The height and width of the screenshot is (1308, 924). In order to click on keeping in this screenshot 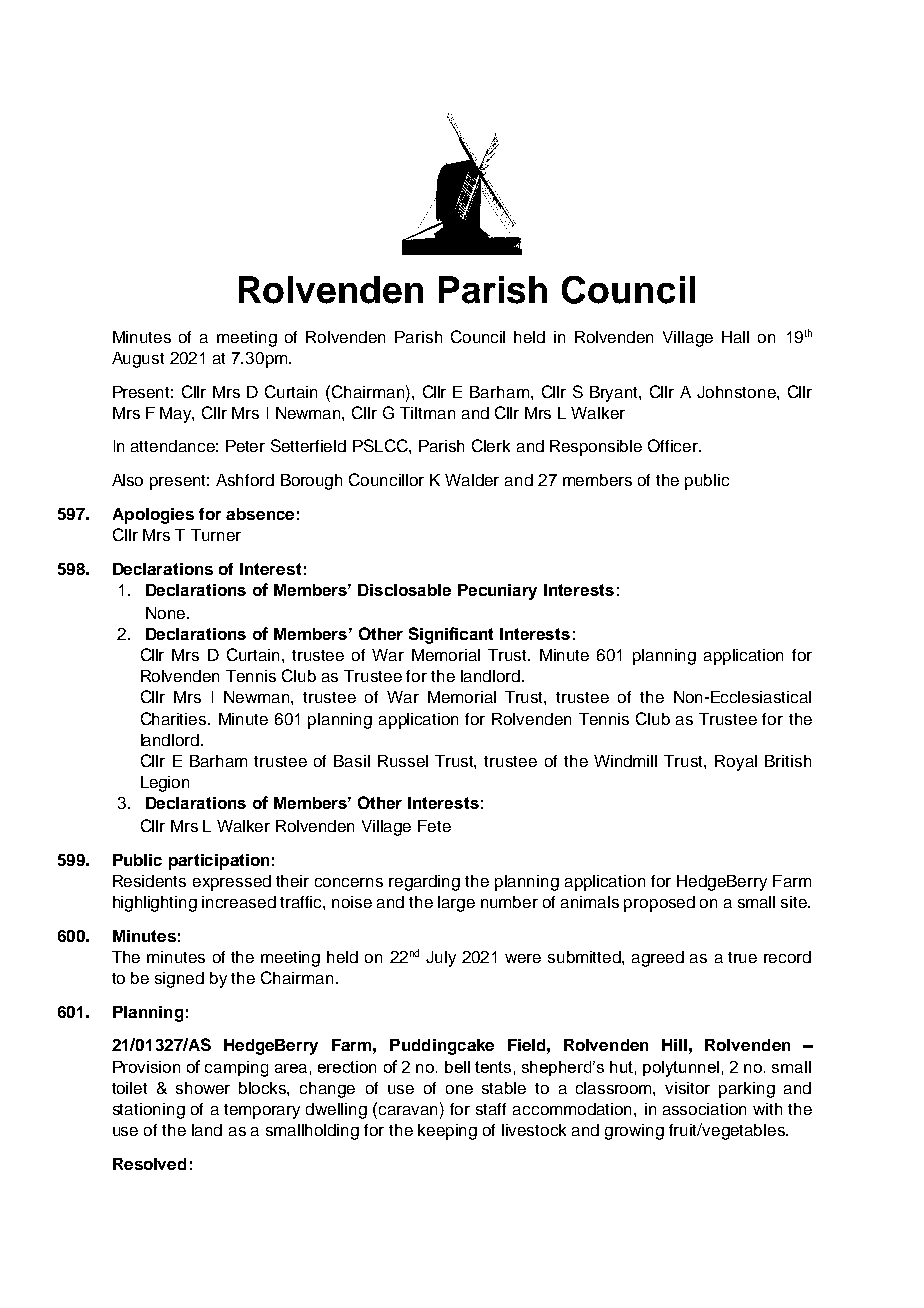, I will do `click(447, 1132)`.
